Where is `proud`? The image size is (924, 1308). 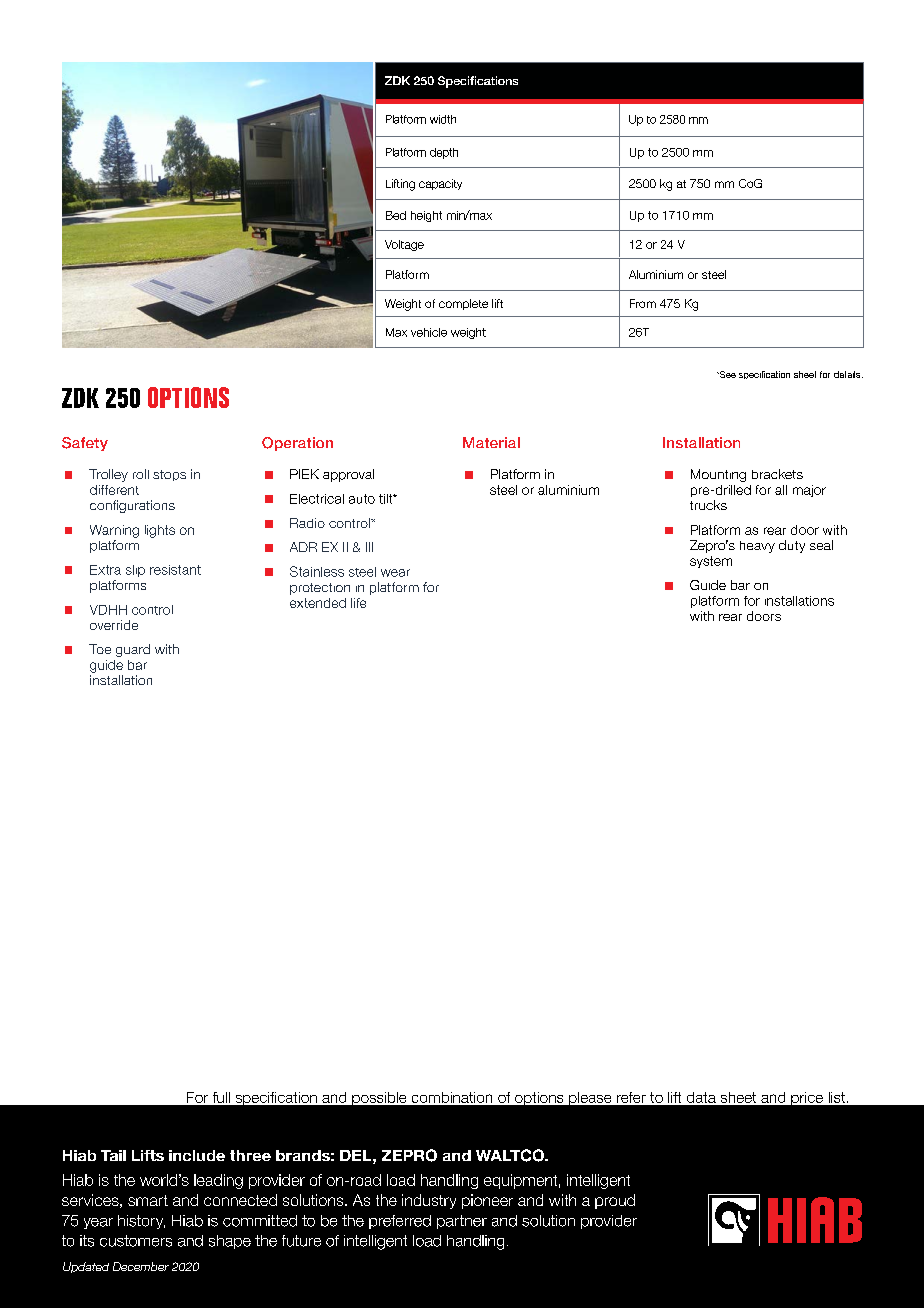 proud is located at coordinates (615, 1201).
